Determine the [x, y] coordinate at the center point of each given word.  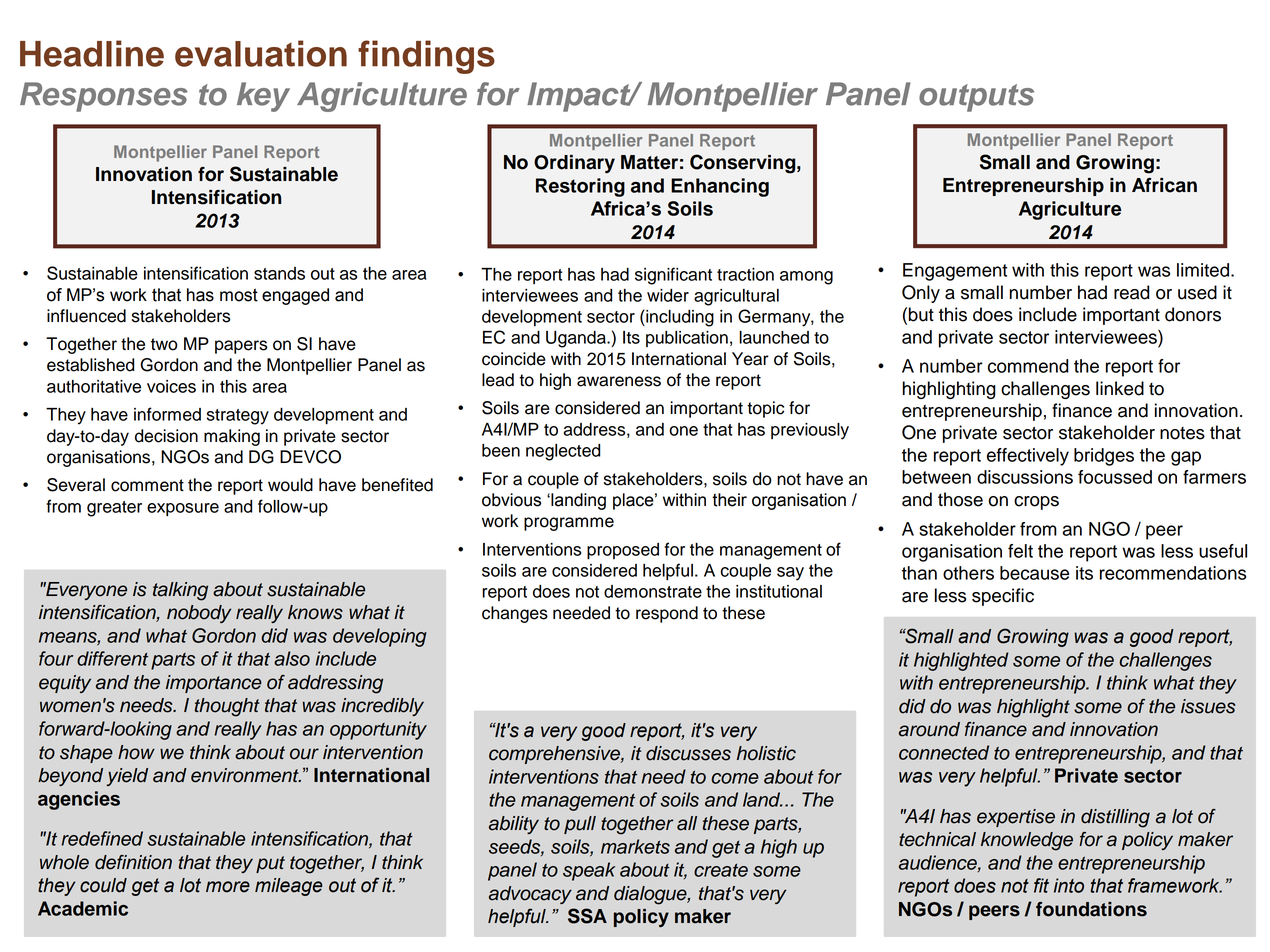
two [164, 344]
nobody [199, 614]
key [263, 97]
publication [687, 339]
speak [589, 871]
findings [426, 57]
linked [1120, 388]
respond [667, 614]
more [228, 887]
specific [1003, 597]
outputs [976, 98]
